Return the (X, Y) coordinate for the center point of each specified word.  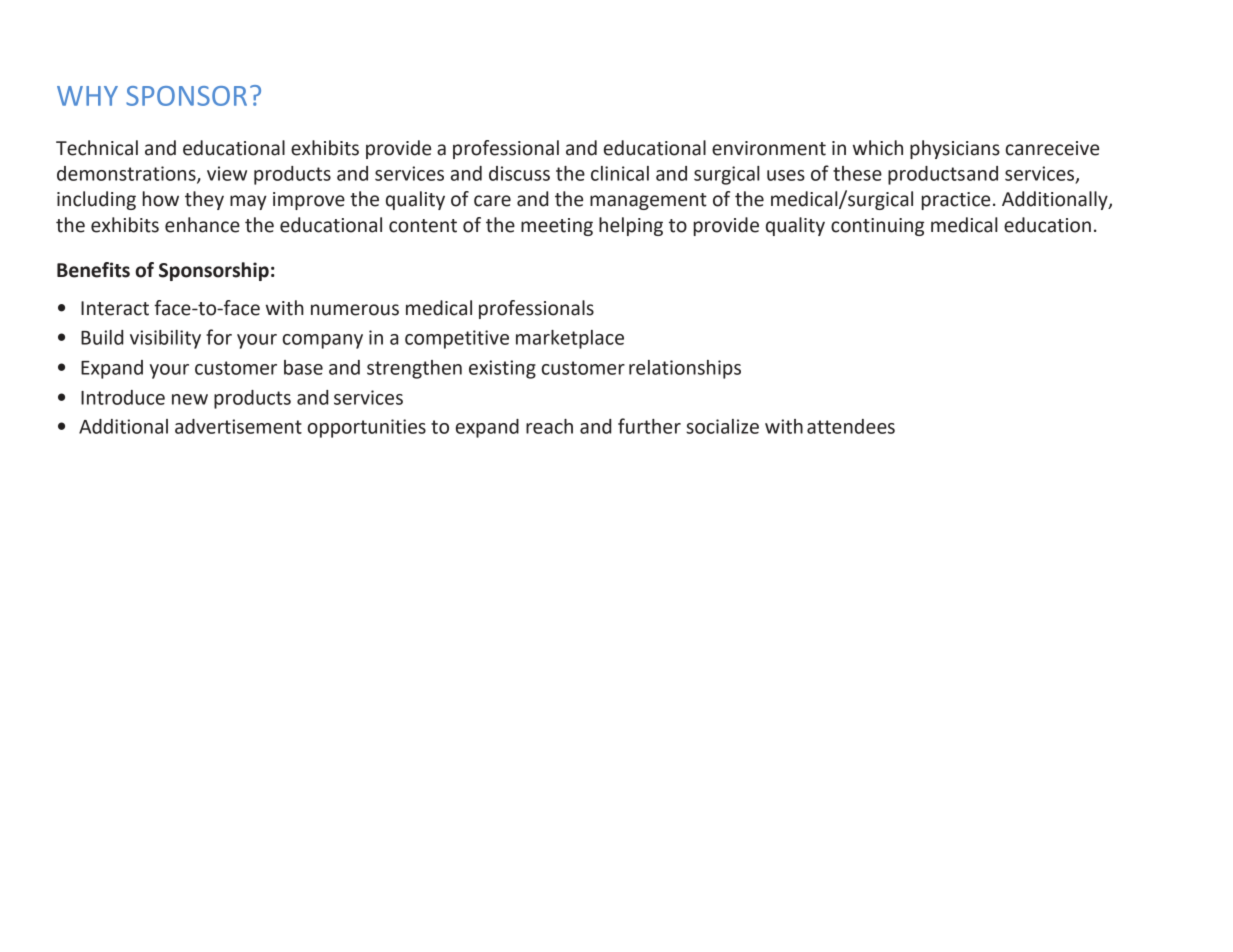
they (204, 200)
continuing (877, 227)
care (492, 201)
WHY (87, 96)
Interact (115, 308)
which (878, 148)
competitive (457, 339)
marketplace (570, 339)
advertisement (238, 426)
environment (769, 148)
